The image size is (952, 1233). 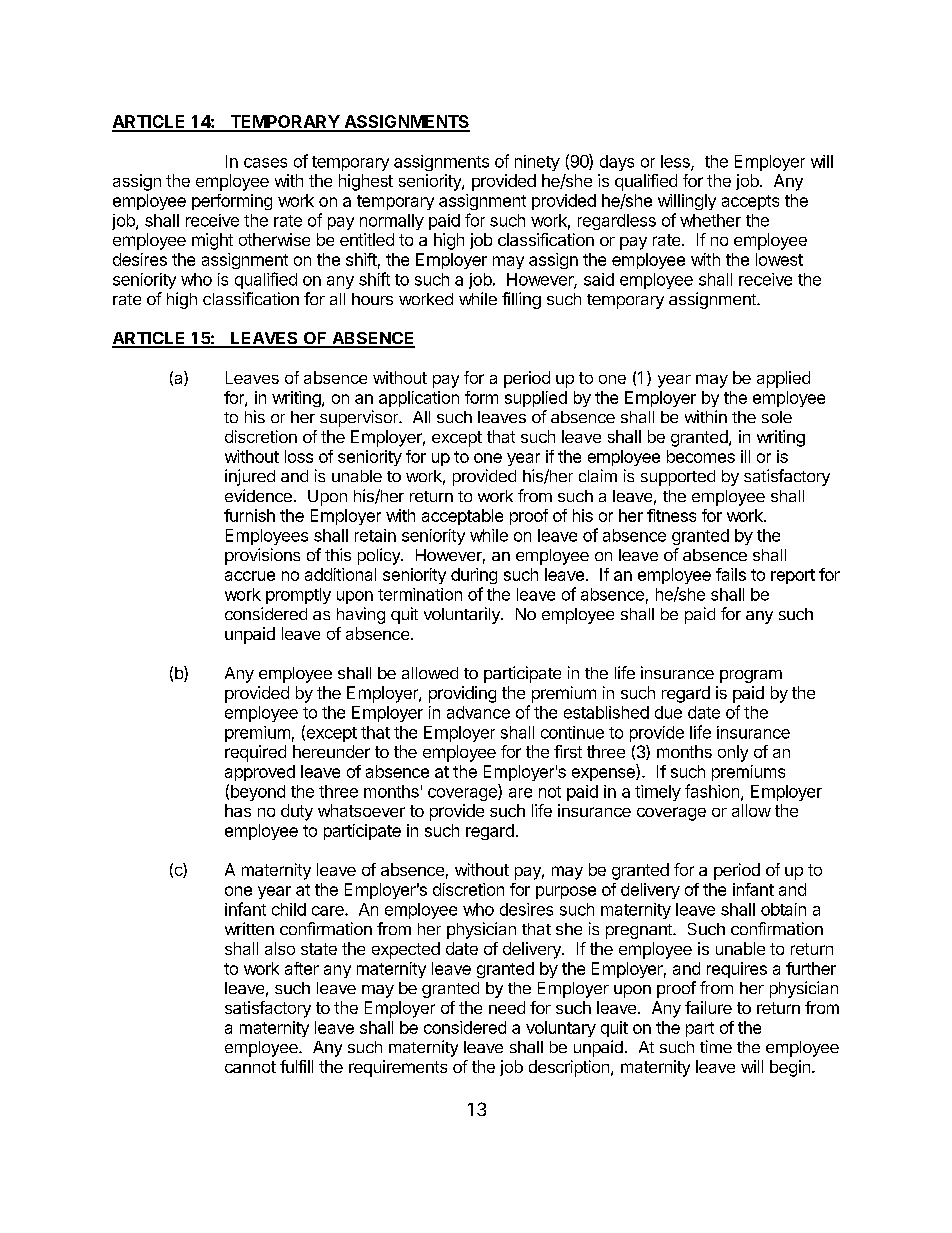 I want to click on fulfill, so click(x=296, y=1066).
